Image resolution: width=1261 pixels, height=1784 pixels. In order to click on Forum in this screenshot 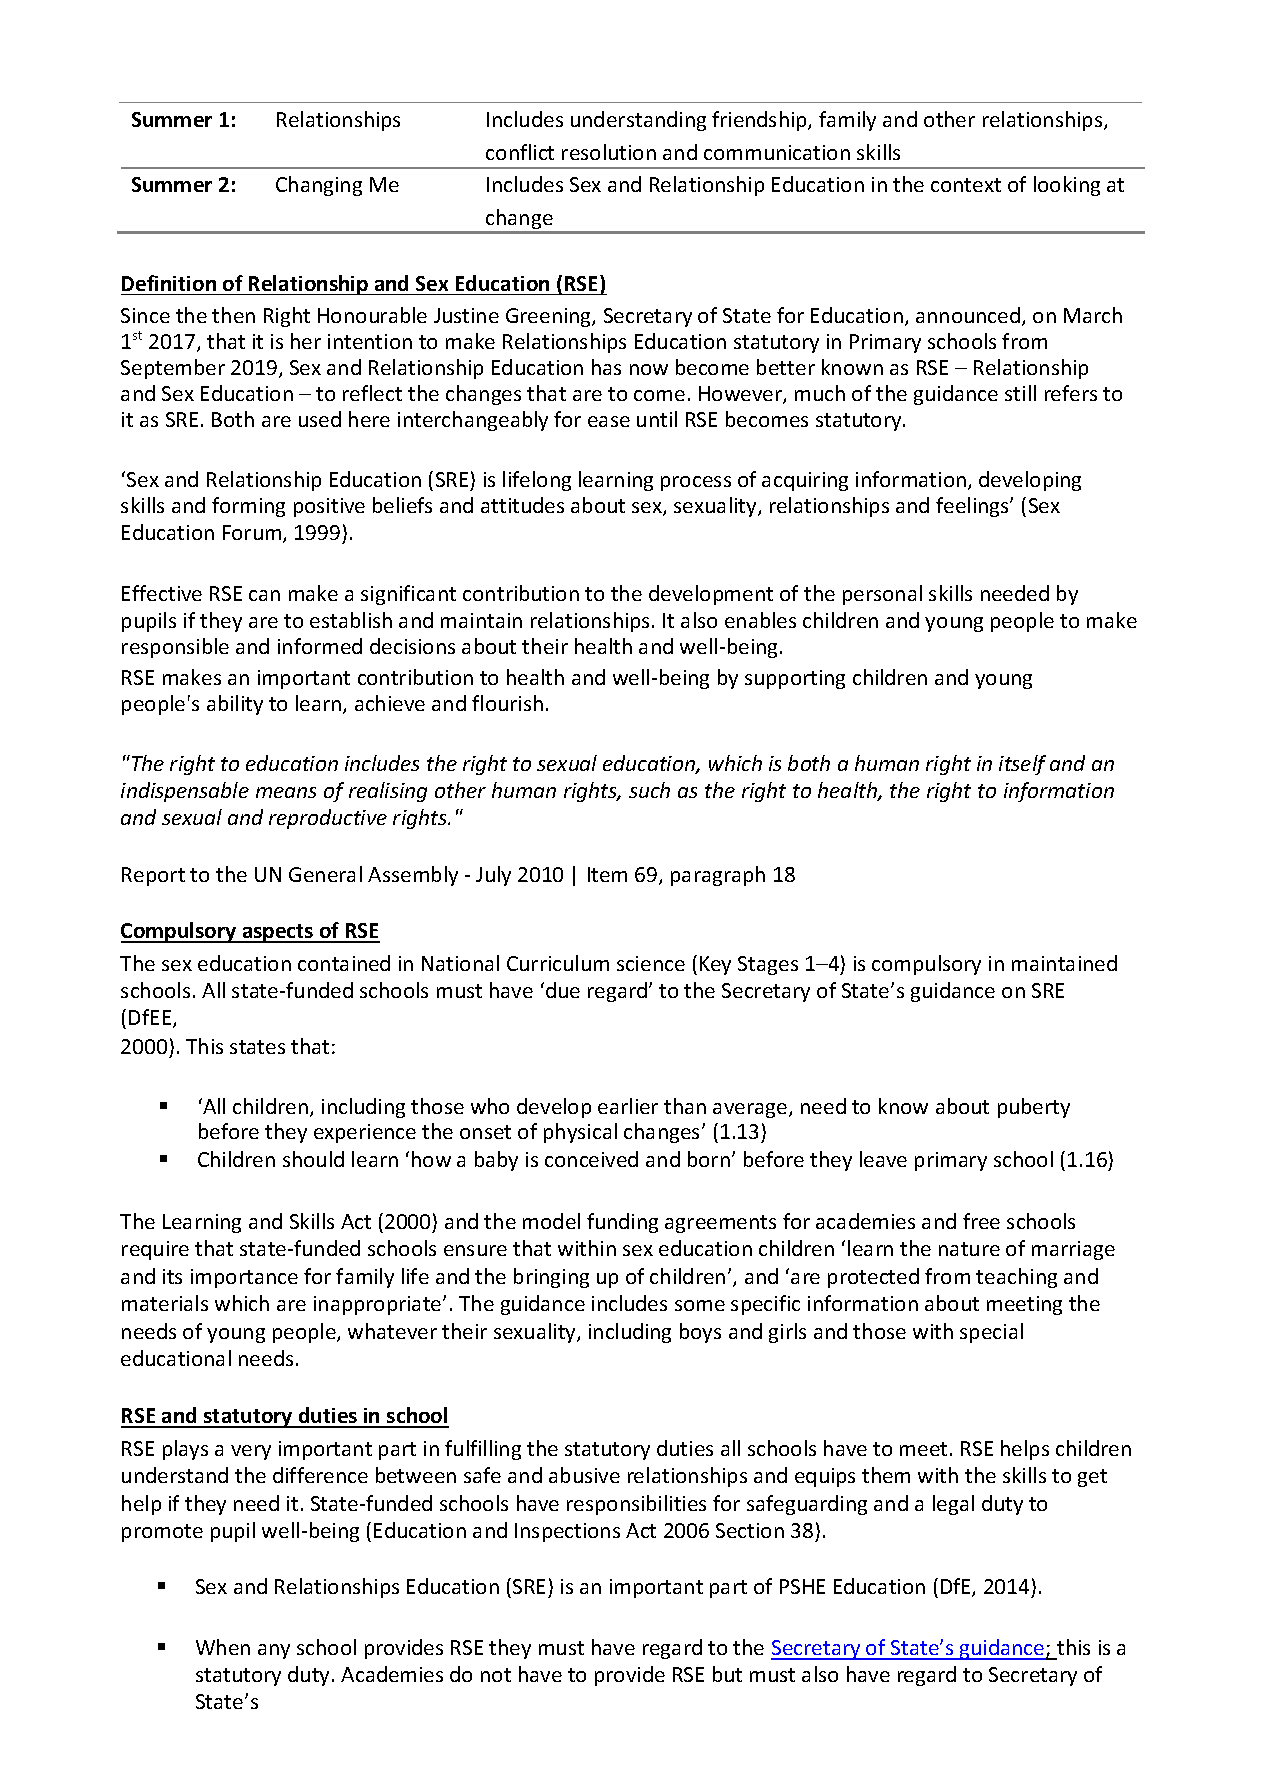, I will do `click(253, 534)`.
